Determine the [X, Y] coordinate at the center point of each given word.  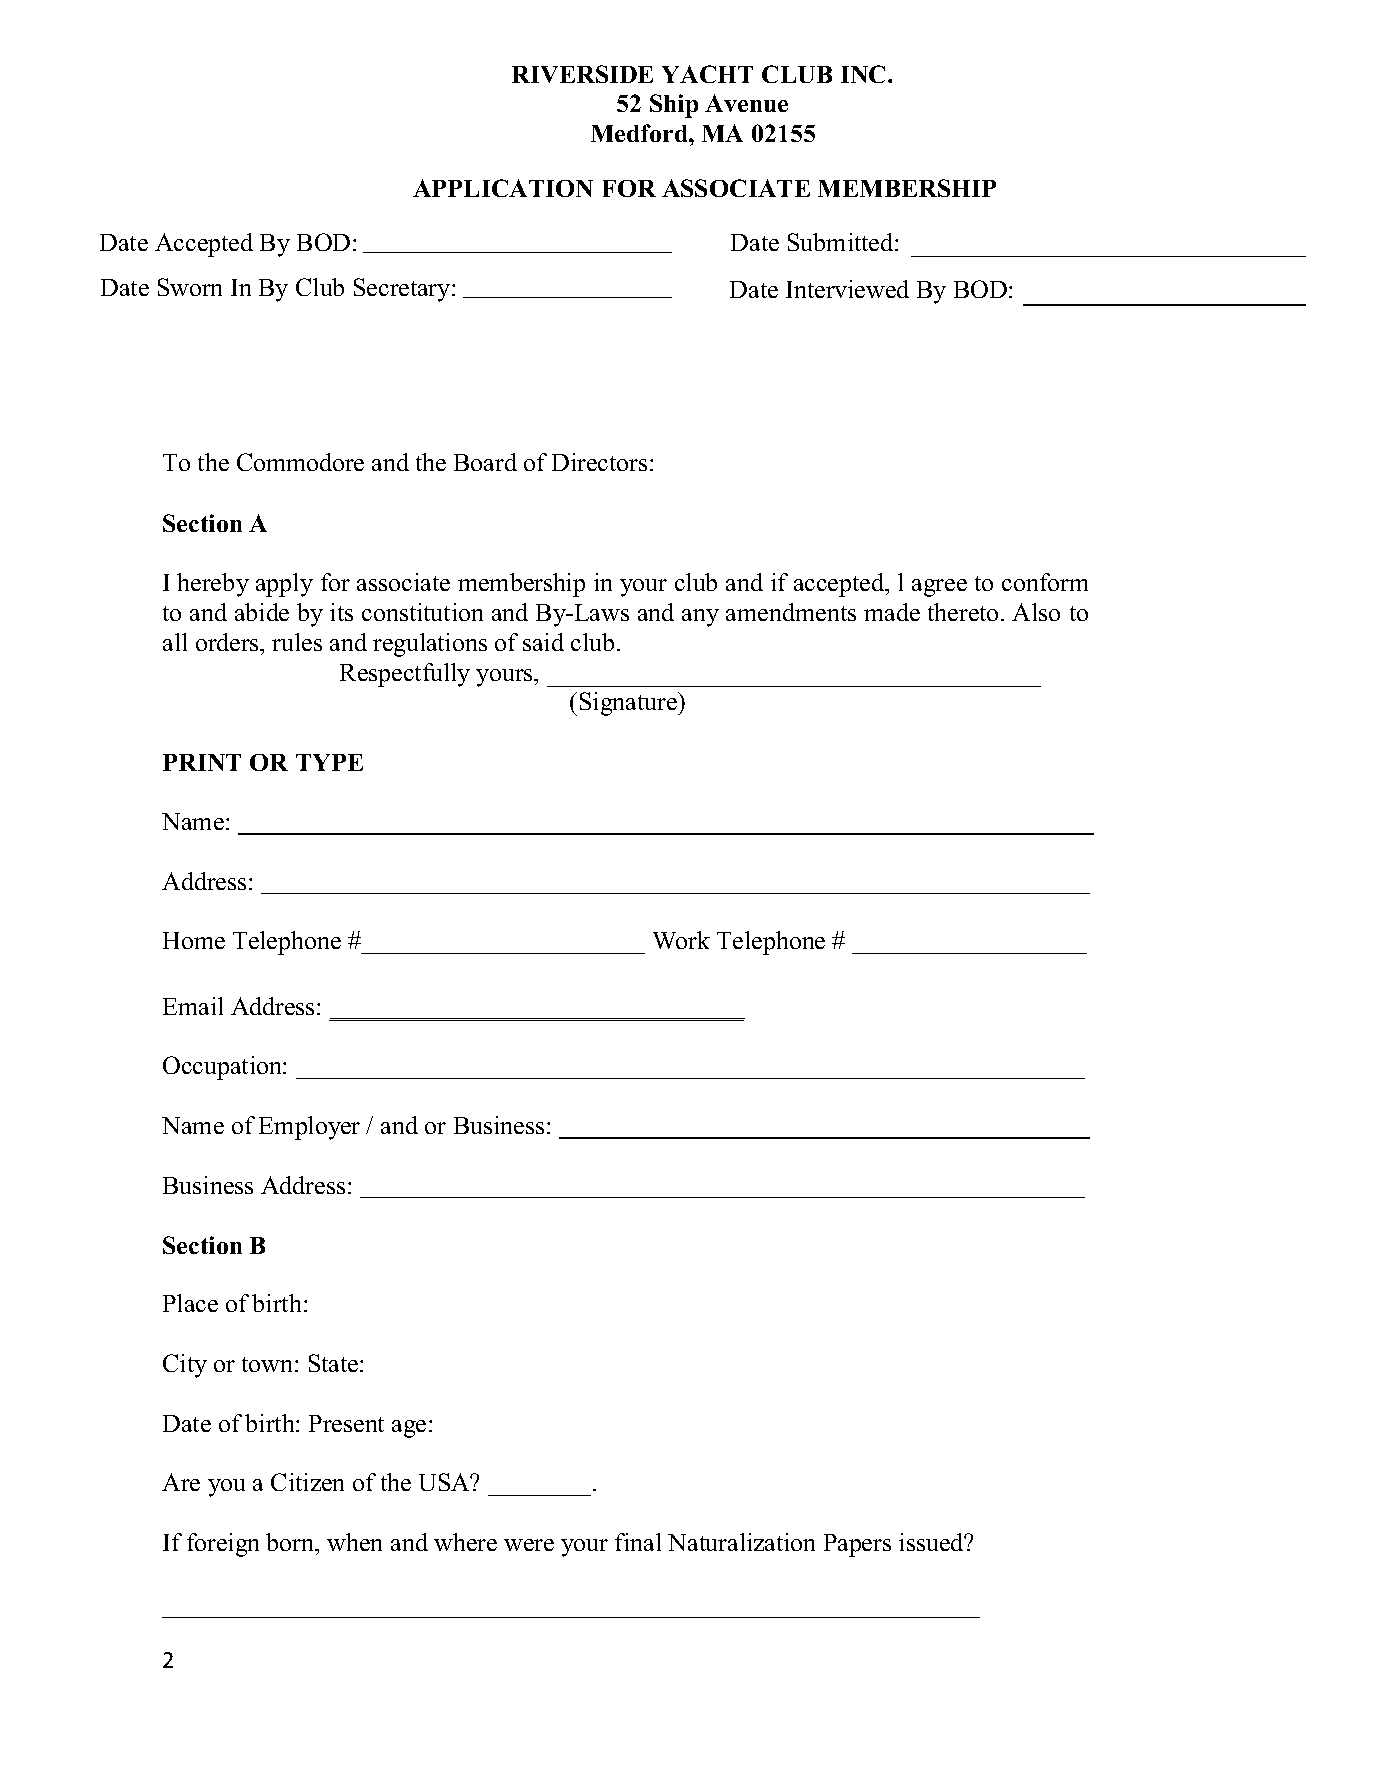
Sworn [190, 287]
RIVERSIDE [582, 74]
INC [865, 74]
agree [939, 588]
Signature [629, 704]
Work [681, 940]
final [638, 1542]
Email [193, 1006]
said [543, 642]
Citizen [307, 1482]
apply [284, 585]
